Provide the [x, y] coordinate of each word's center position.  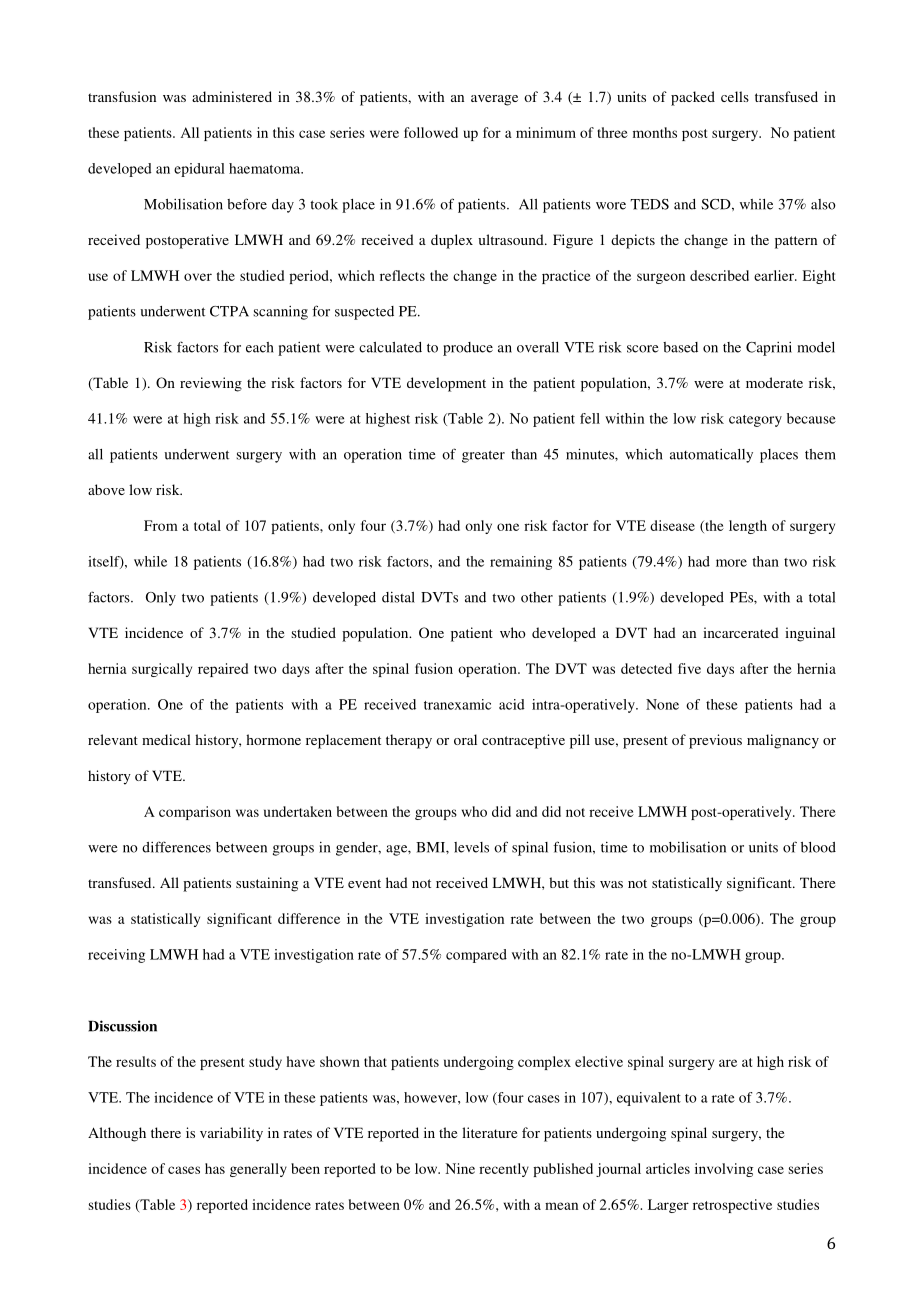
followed [431, 132]
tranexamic [457, 704]
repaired [223, 670]
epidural [199, 170]
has [215, 1168]
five [689, 668]
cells [735, 96]
